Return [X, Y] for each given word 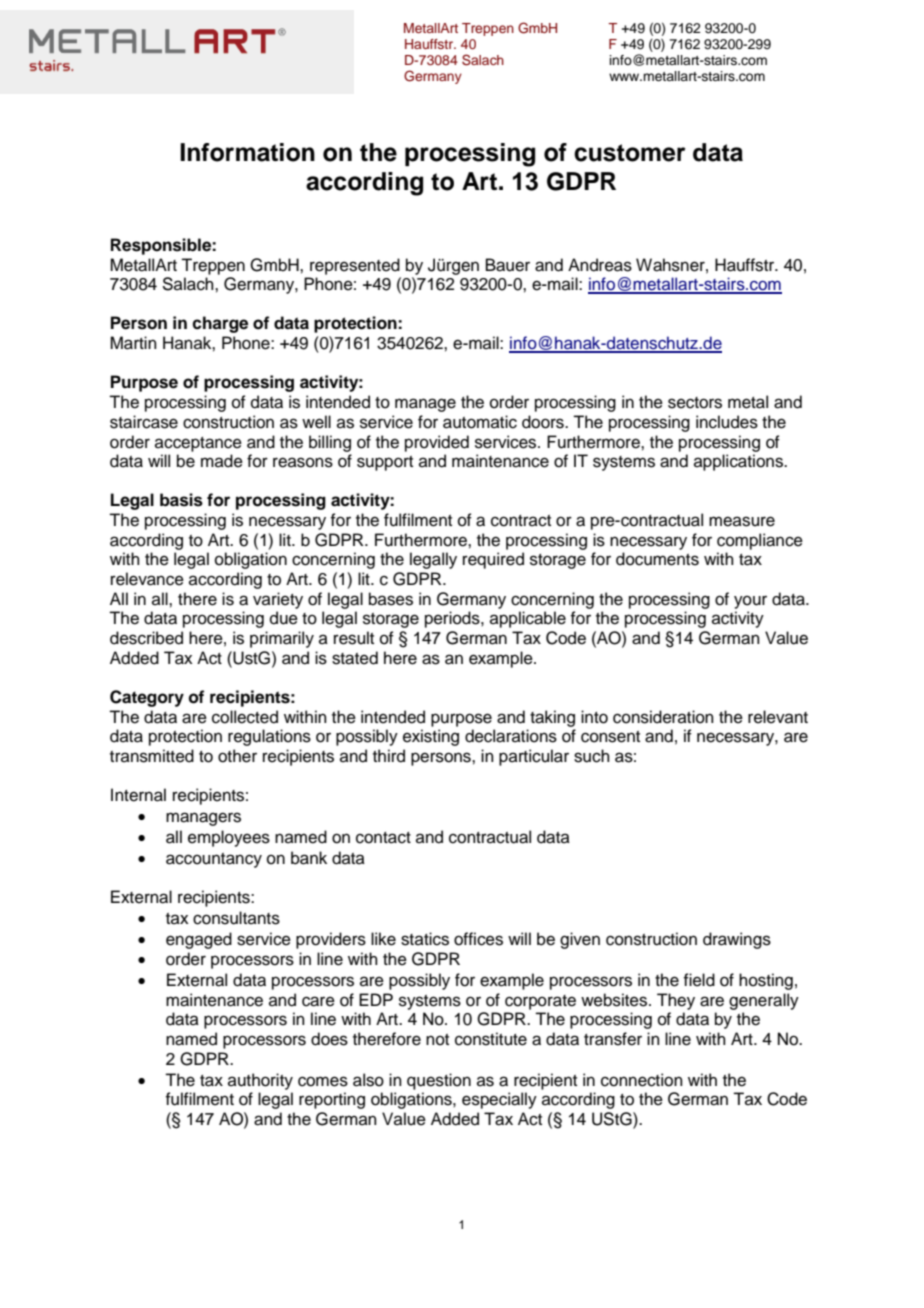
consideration [663, 717]
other [237, 756]
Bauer [508, 265]
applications [739, 462]
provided [437, 443]
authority [260, 1081]
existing [431, 737]
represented [355, 266]
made [222, 461]
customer [630, 153]
